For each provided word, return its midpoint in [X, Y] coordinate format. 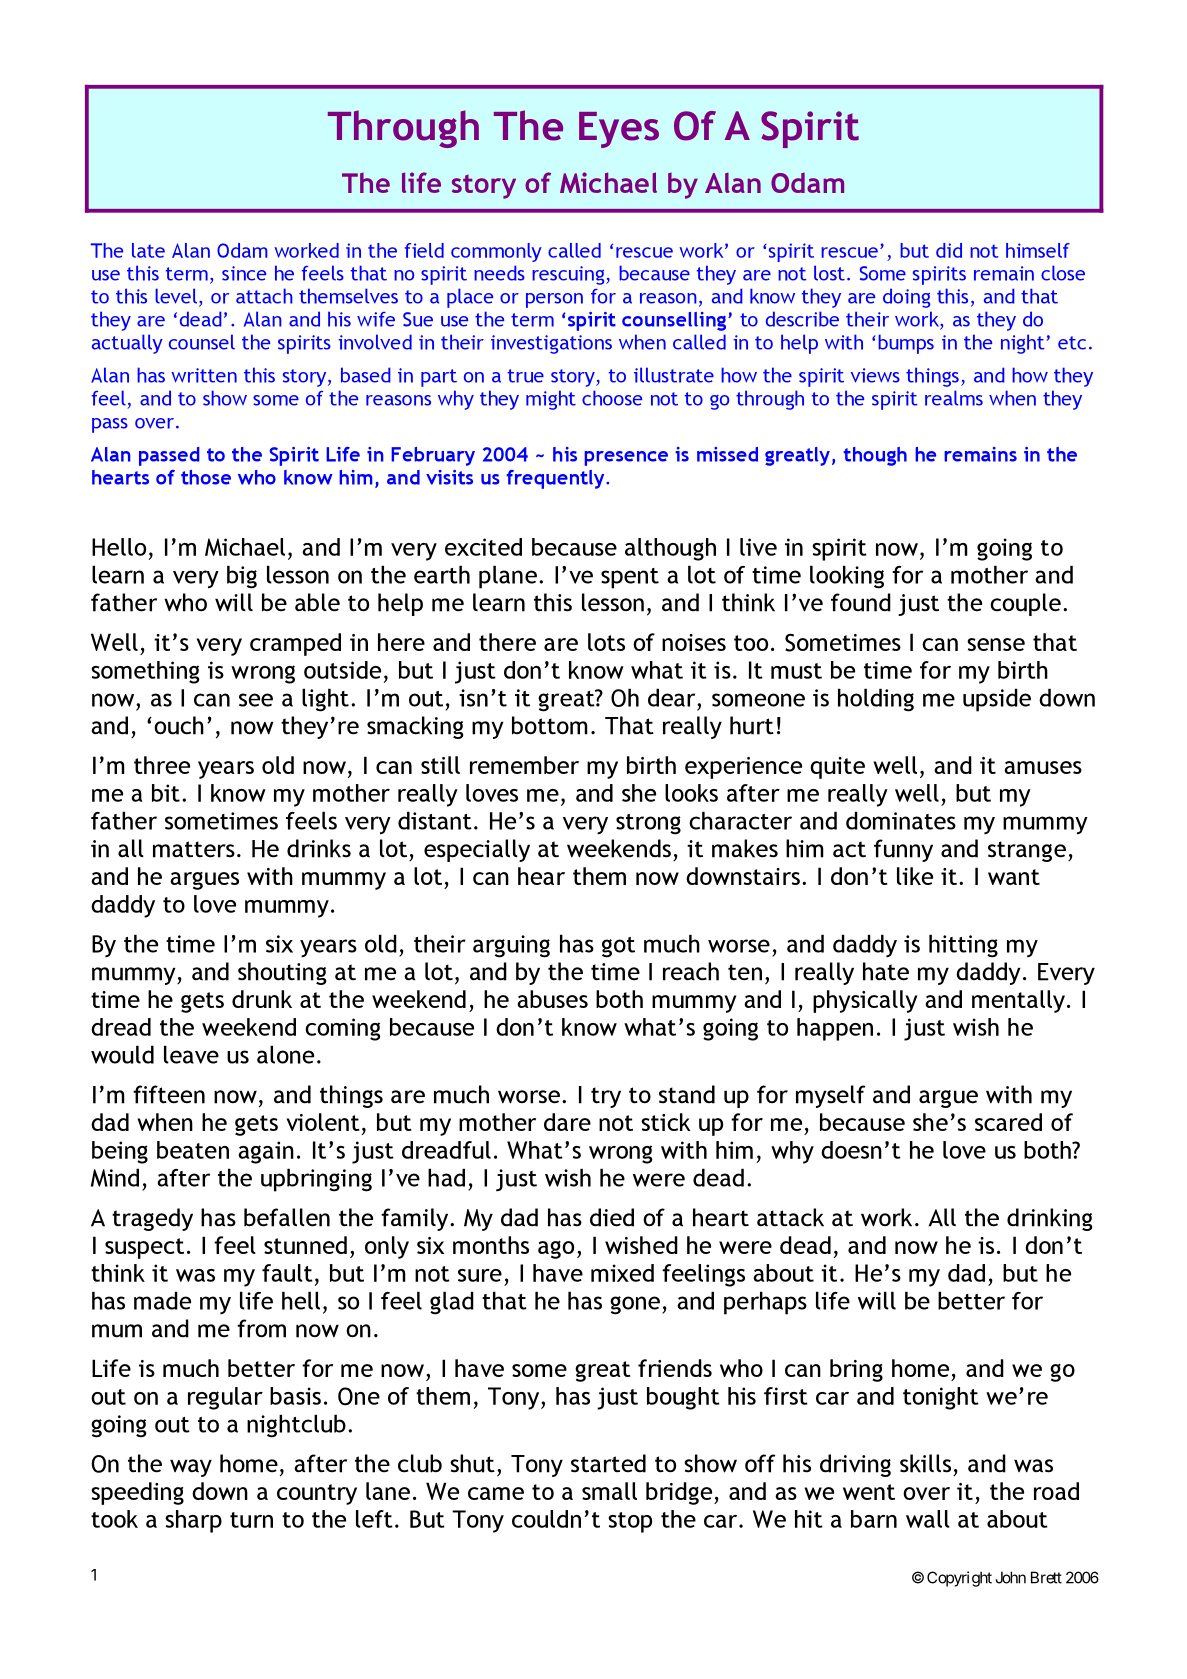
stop [630, 1522]
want [1014, 877]
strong [648, 824]
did [949, 250]
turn [251, 1520]
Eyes [619, 130]
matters [194, 849]
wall [928, 1519]
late [148, 250]
